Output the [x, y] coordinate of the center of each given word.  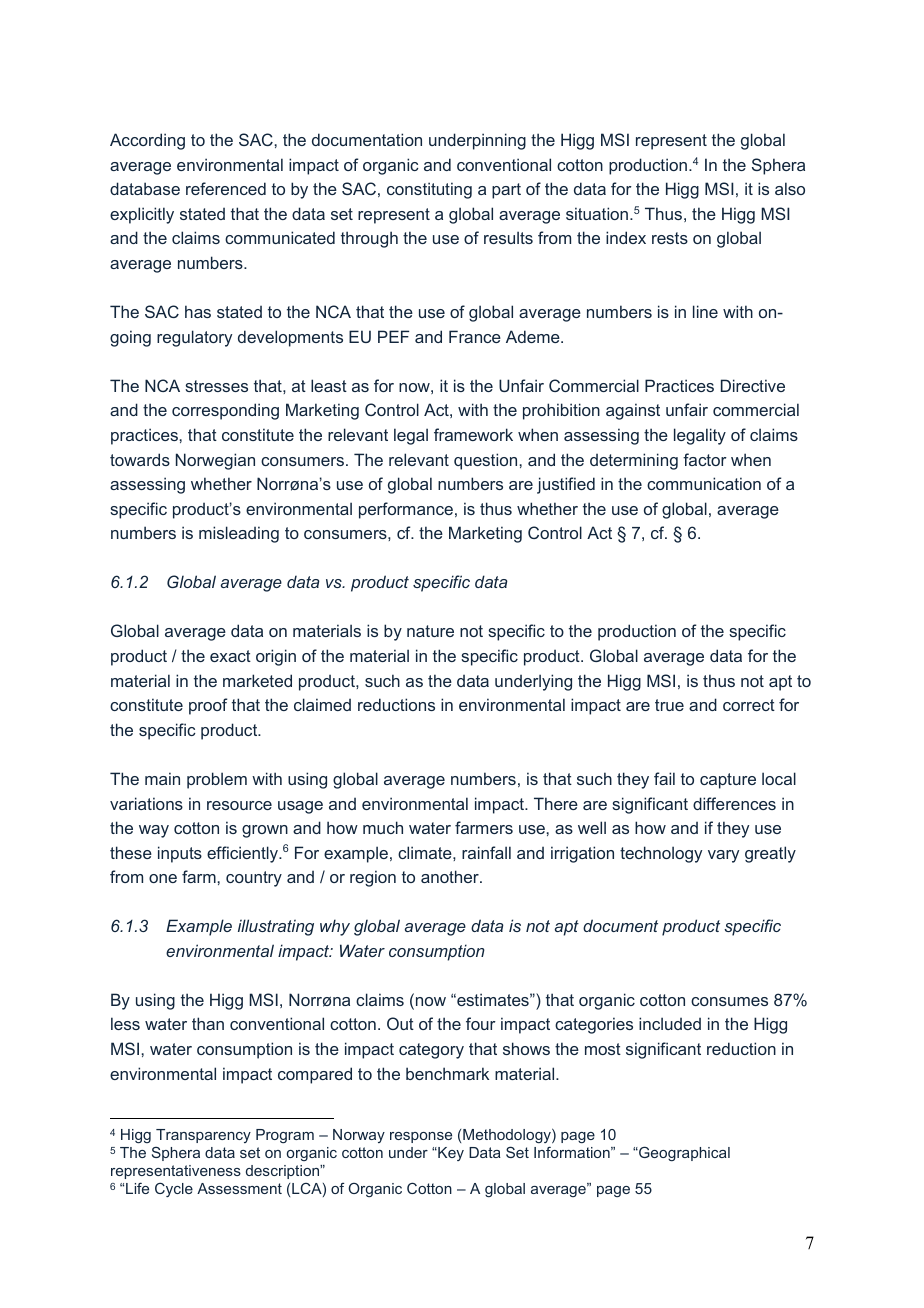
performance [406, 510]
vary [723, 856]
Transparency [203, 1136]
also [790, 188]
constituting [429, 190]
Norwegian [215, 461]
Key [450, 1154]
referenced [226, 188]
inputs [180, 854]
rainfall [486, 852]
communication [704, 483]
